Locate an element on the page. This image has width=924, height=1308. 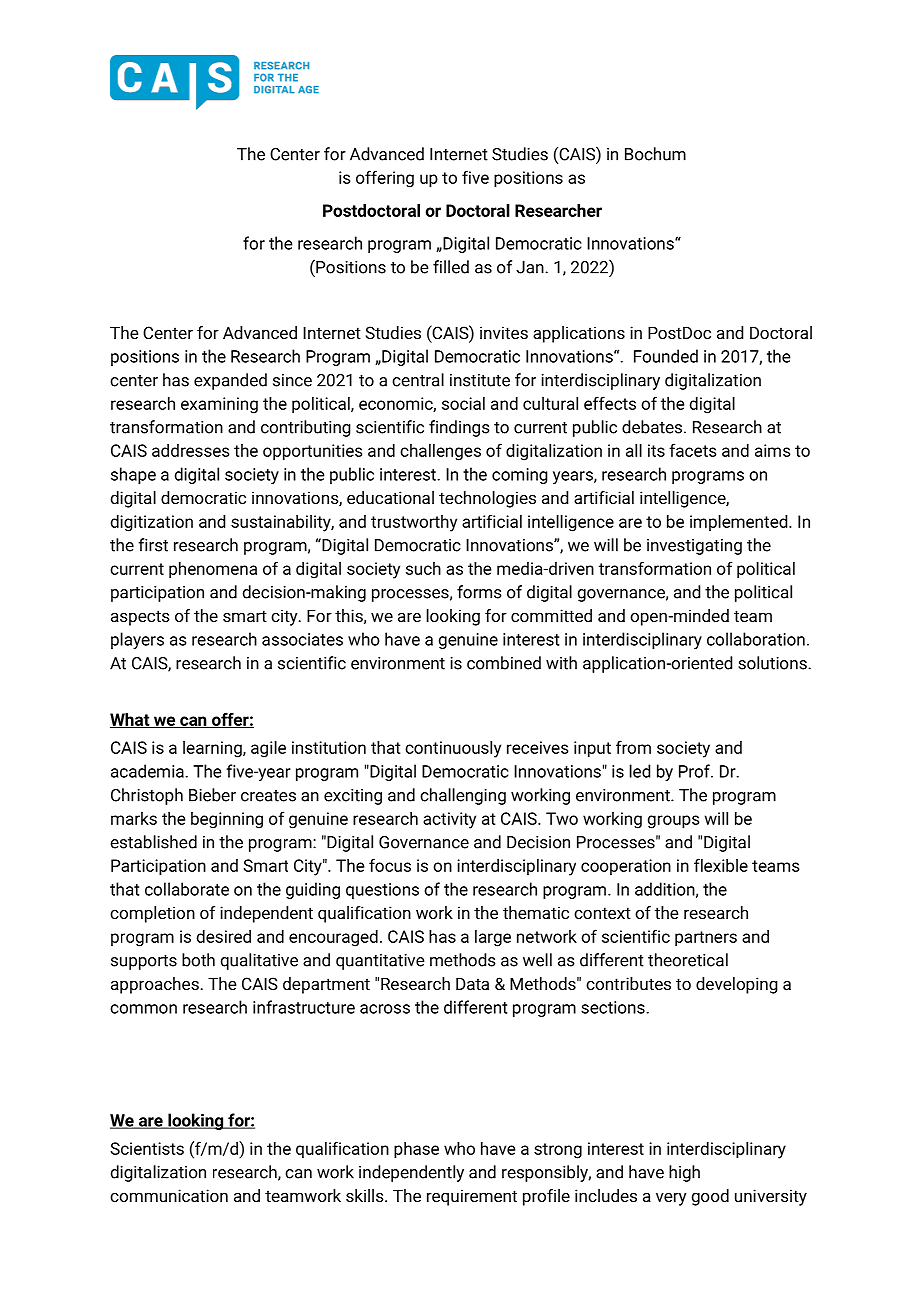
digitization is located at coordinates (152, 523).
